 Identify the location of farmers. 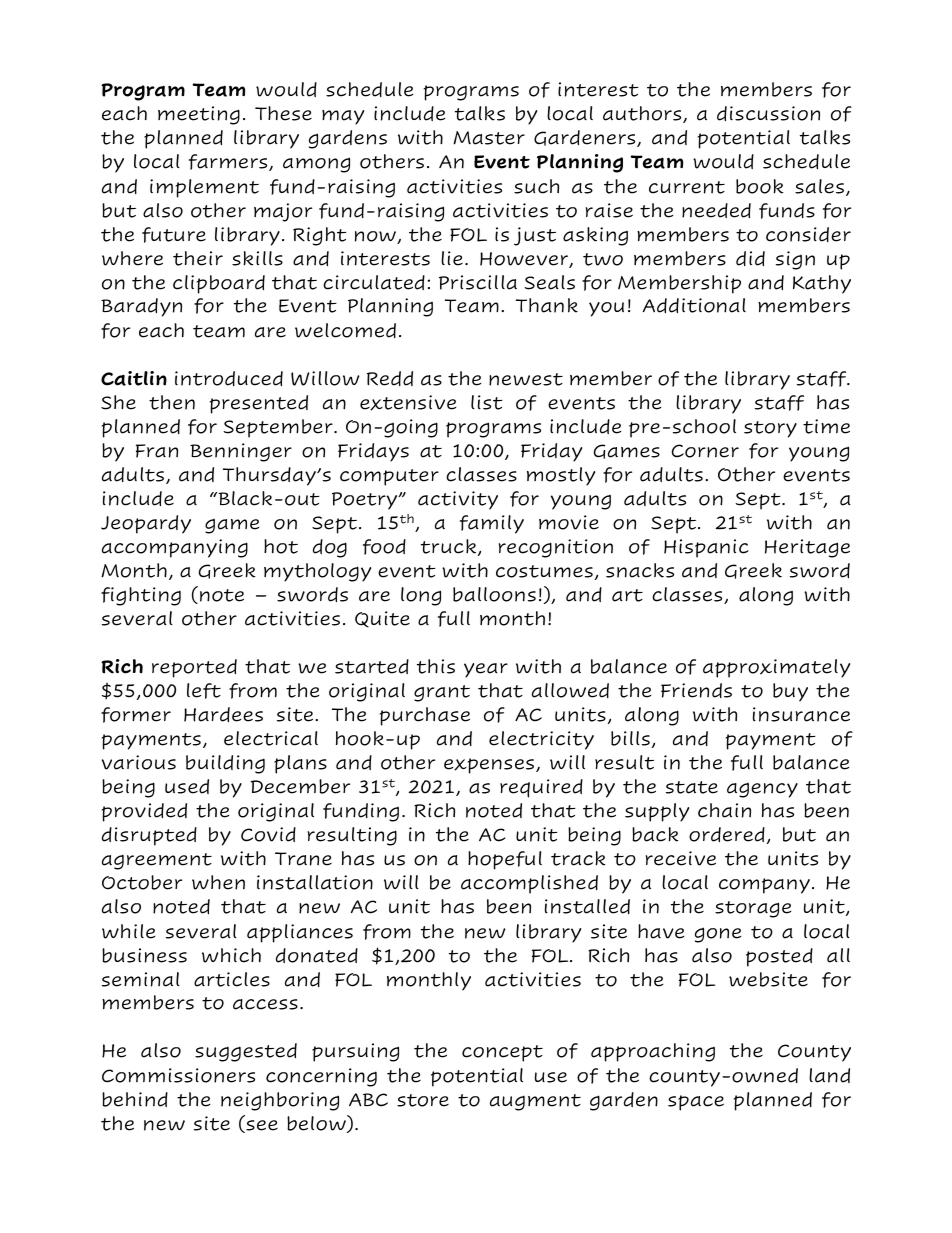
(229, 162).
